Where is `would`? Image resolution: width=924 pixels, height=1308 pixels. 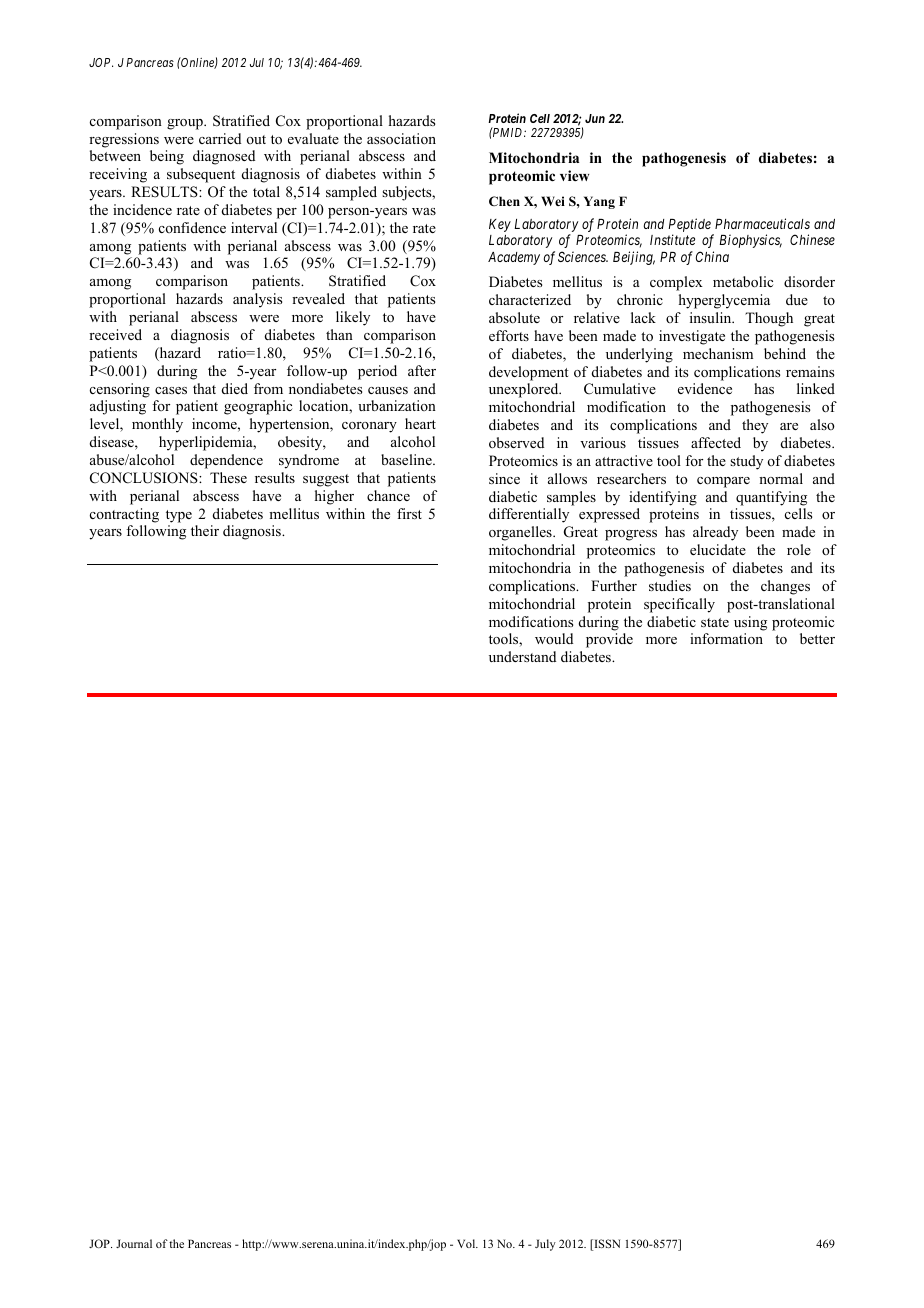 would is located at coordinates (554, 638).
